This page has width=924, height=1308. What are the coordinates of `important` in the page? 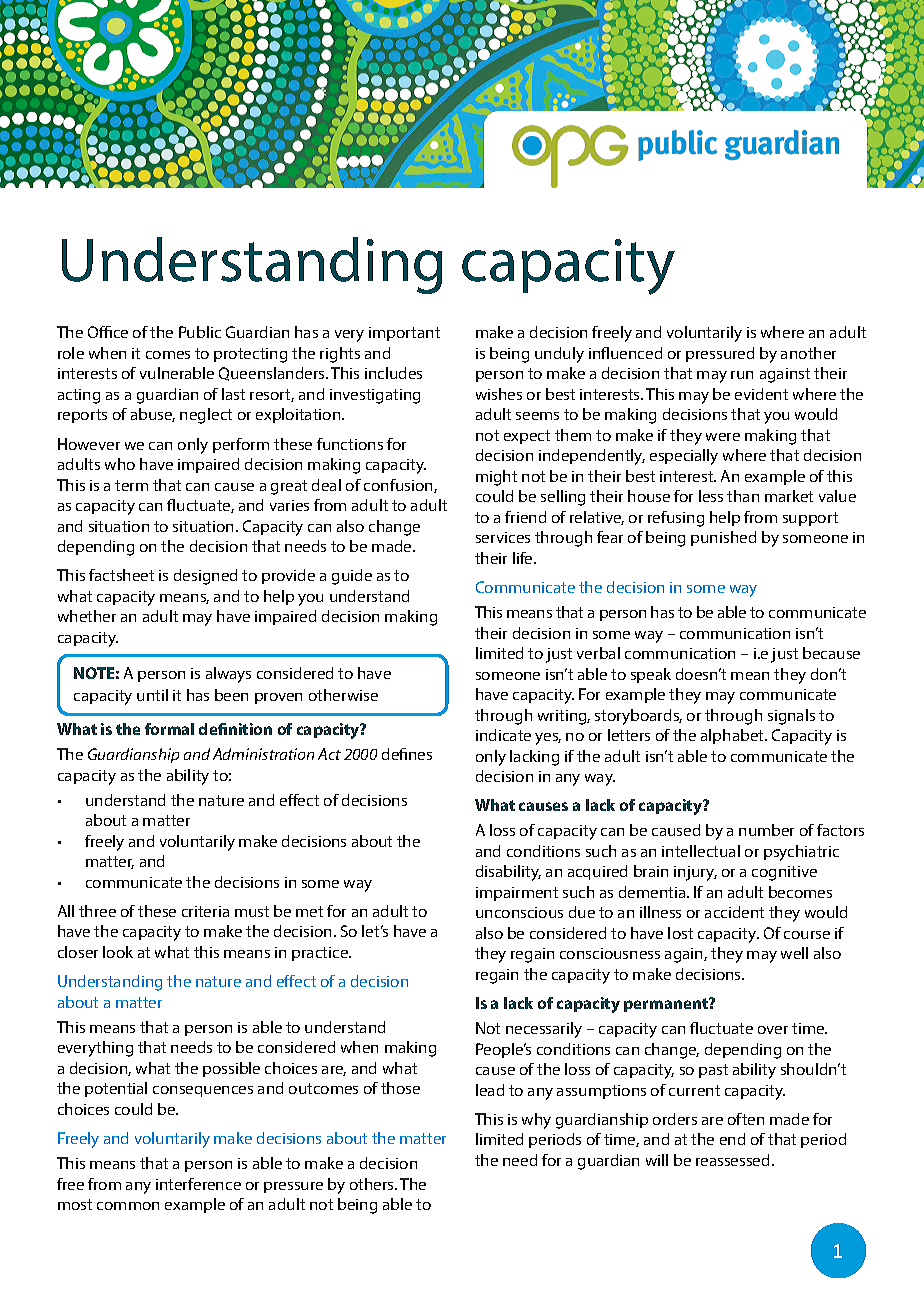 It's located at (404, 334).
